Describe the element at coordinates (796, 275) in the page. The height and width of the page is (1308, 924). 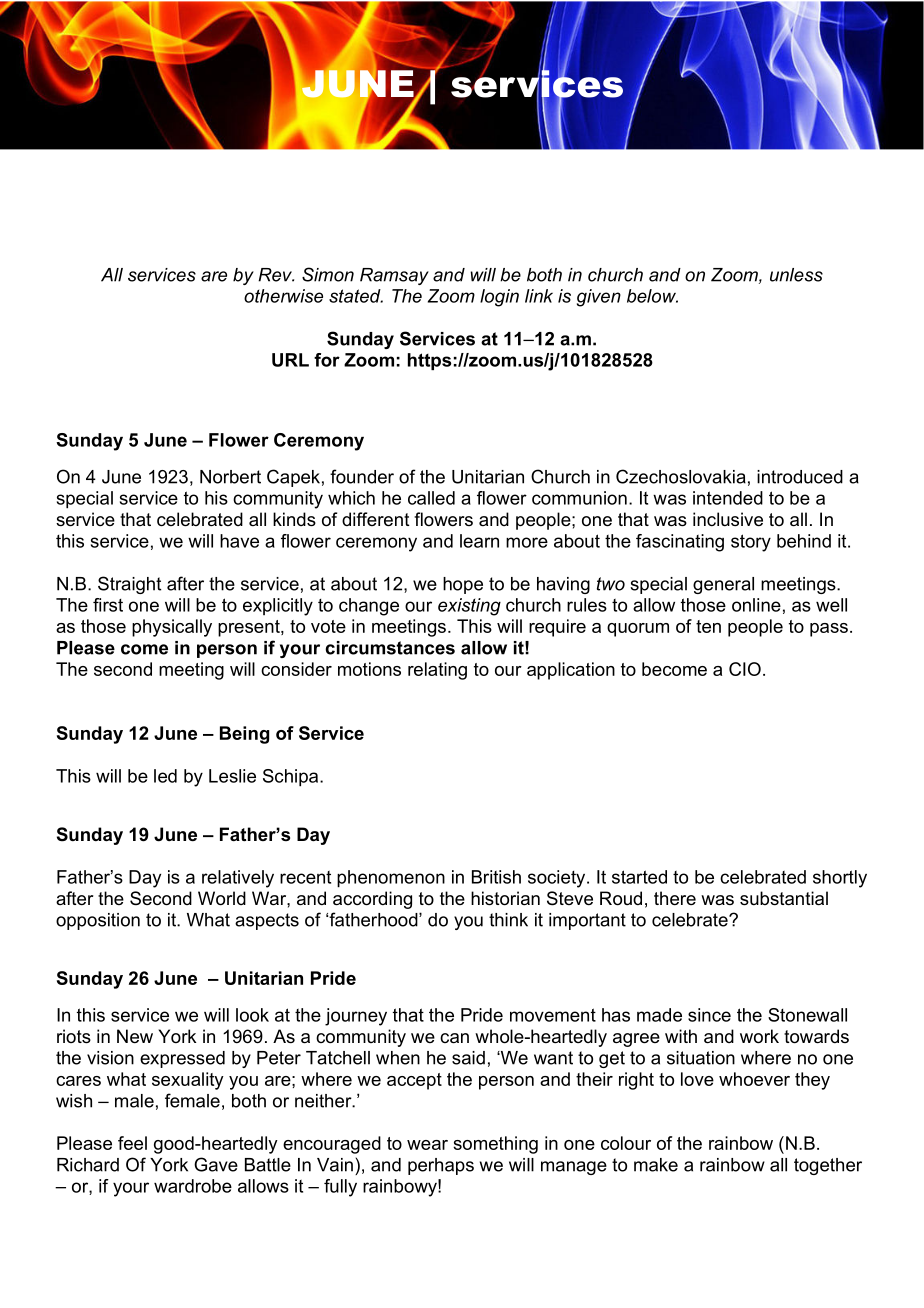
I see `unless` at that location.
